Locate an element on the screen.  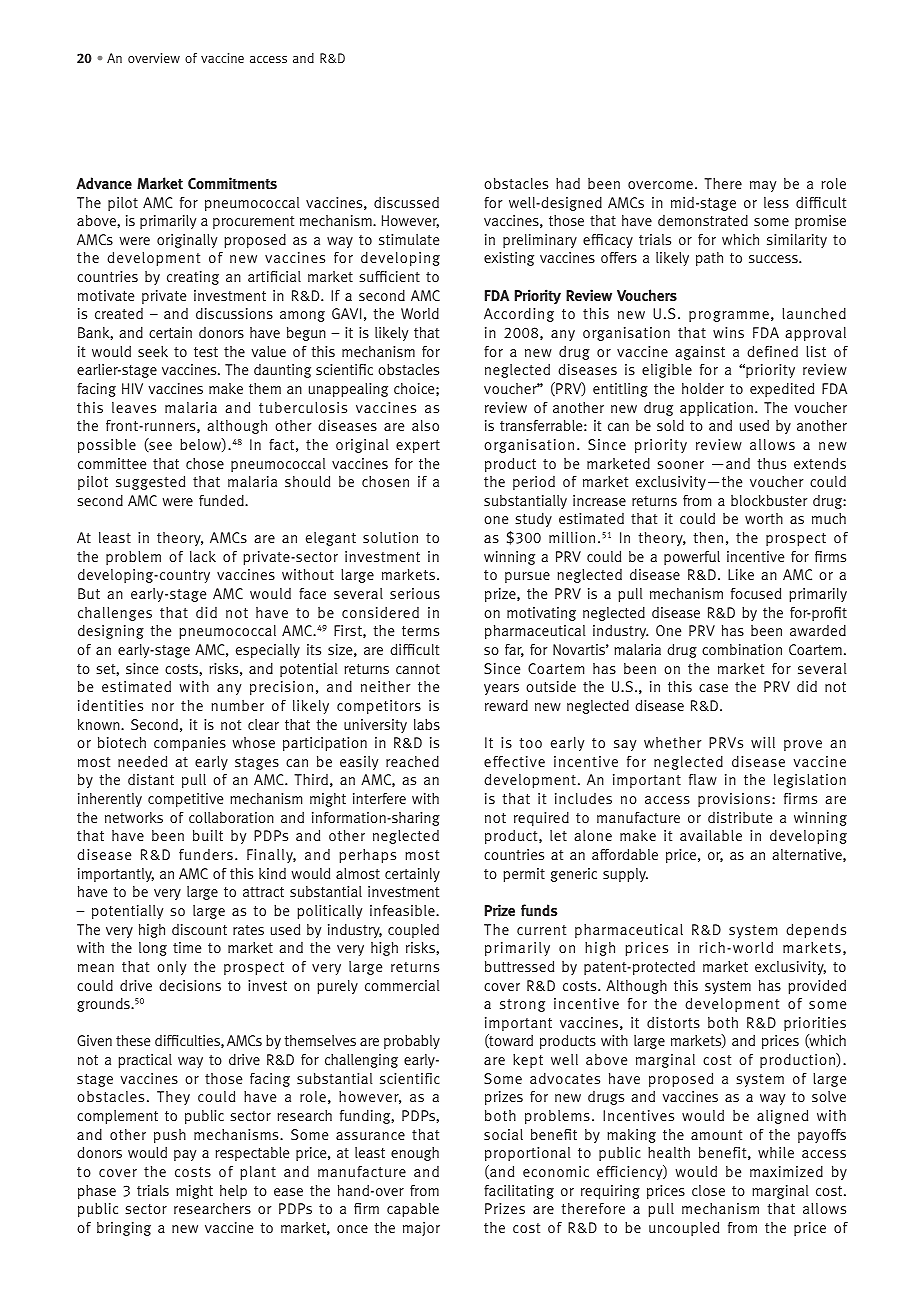
help is located at coordinates (233, 1192).
